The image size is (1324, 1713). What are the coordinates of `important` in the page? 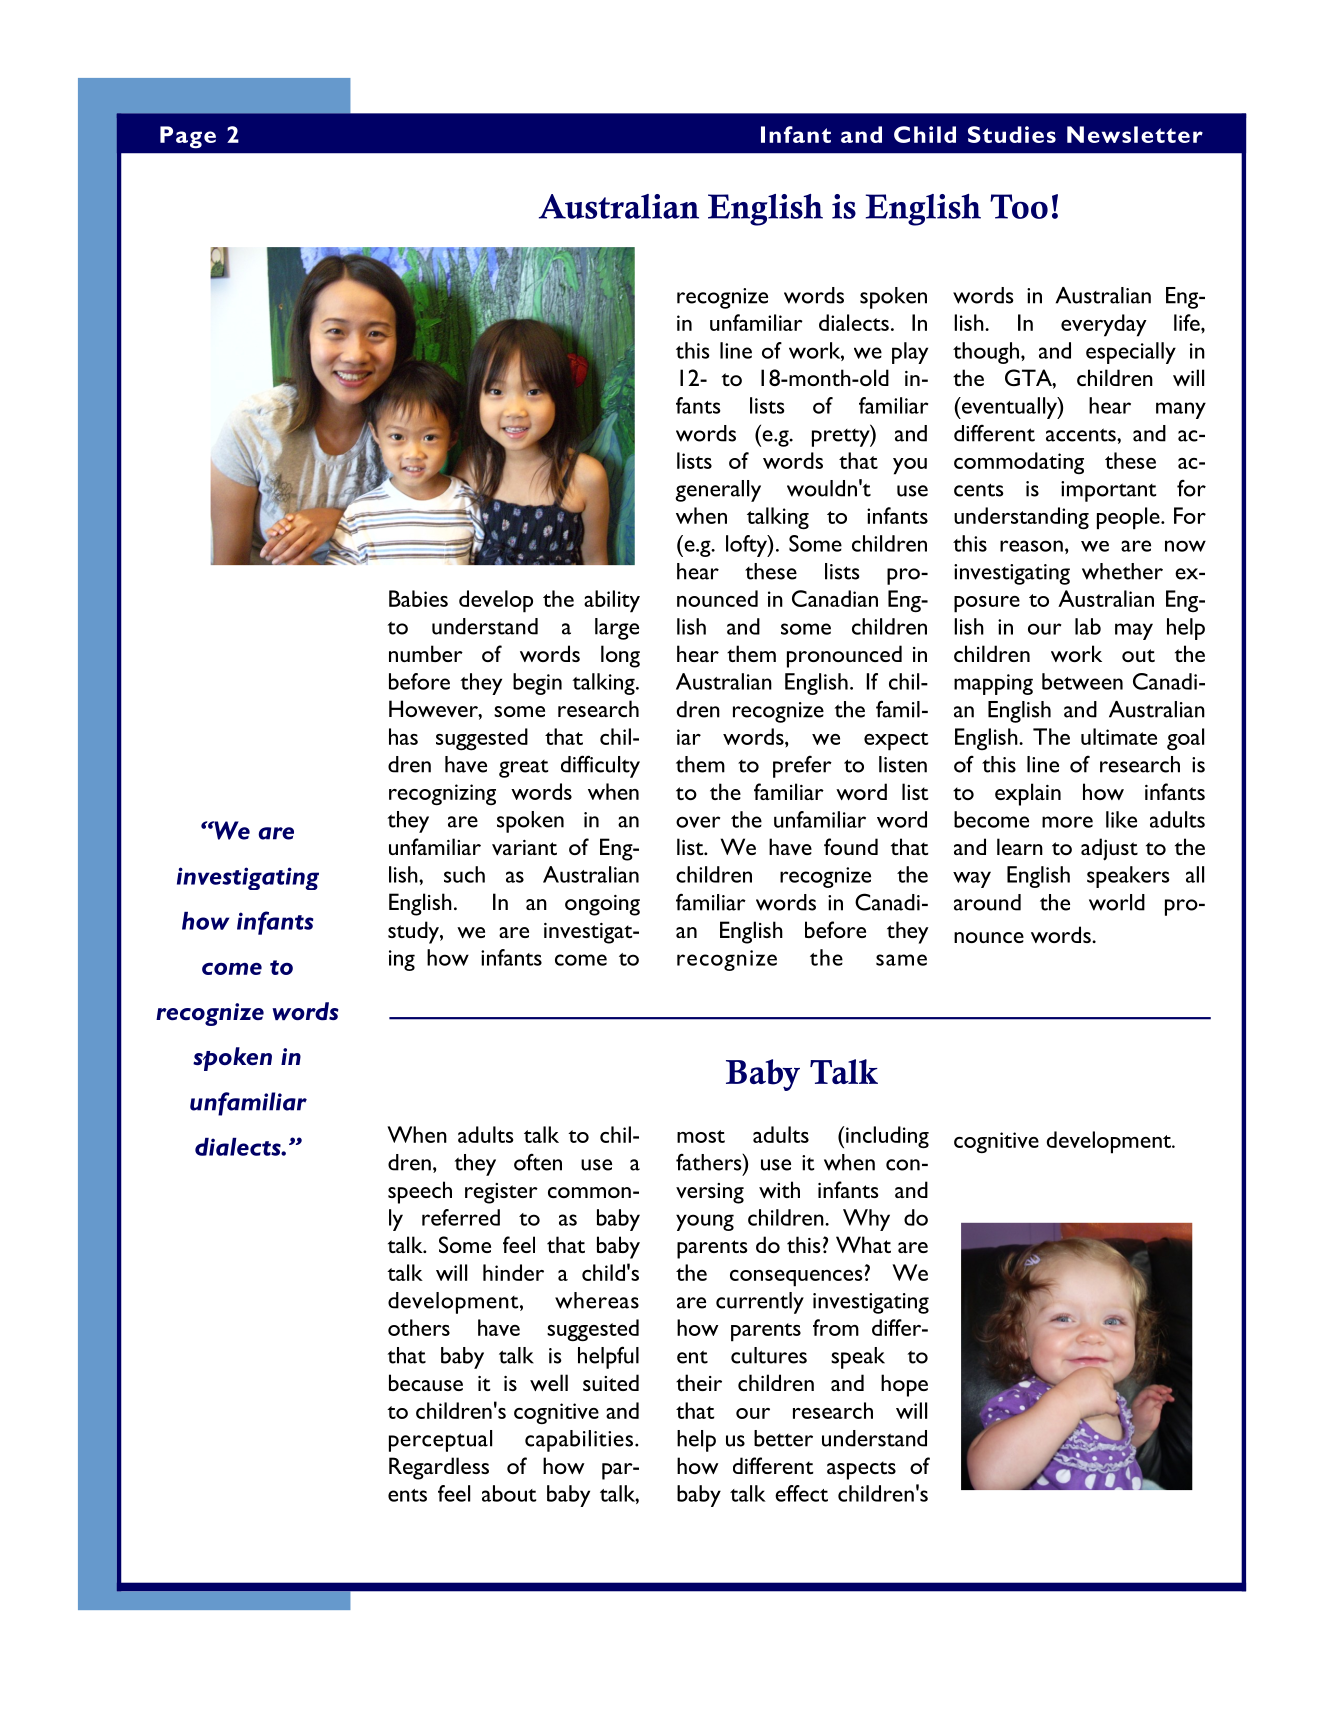 It's located at (1108, 491).
